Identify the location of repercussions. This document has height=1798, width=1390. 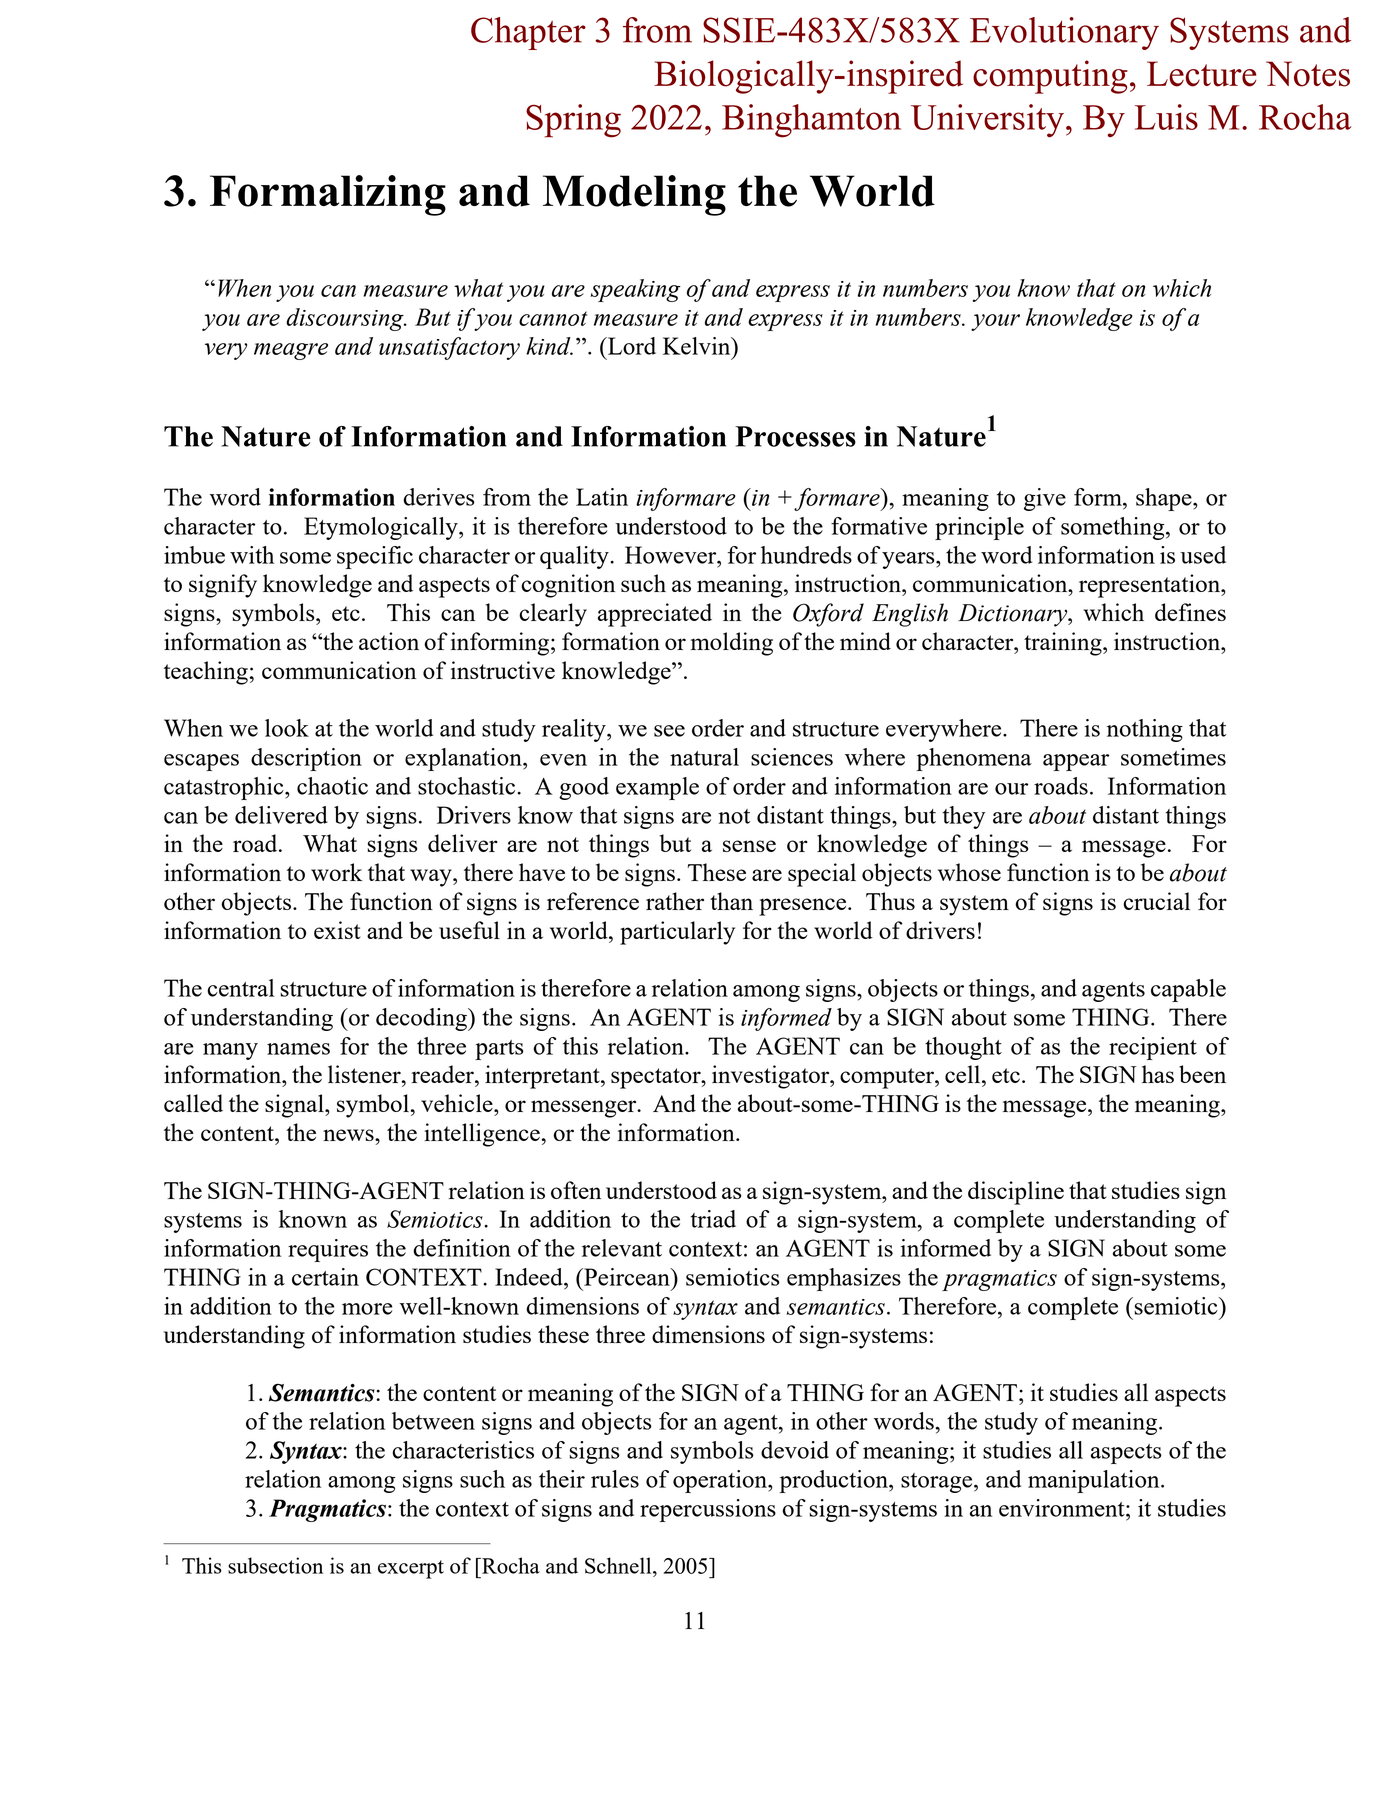
(708, 1510).
